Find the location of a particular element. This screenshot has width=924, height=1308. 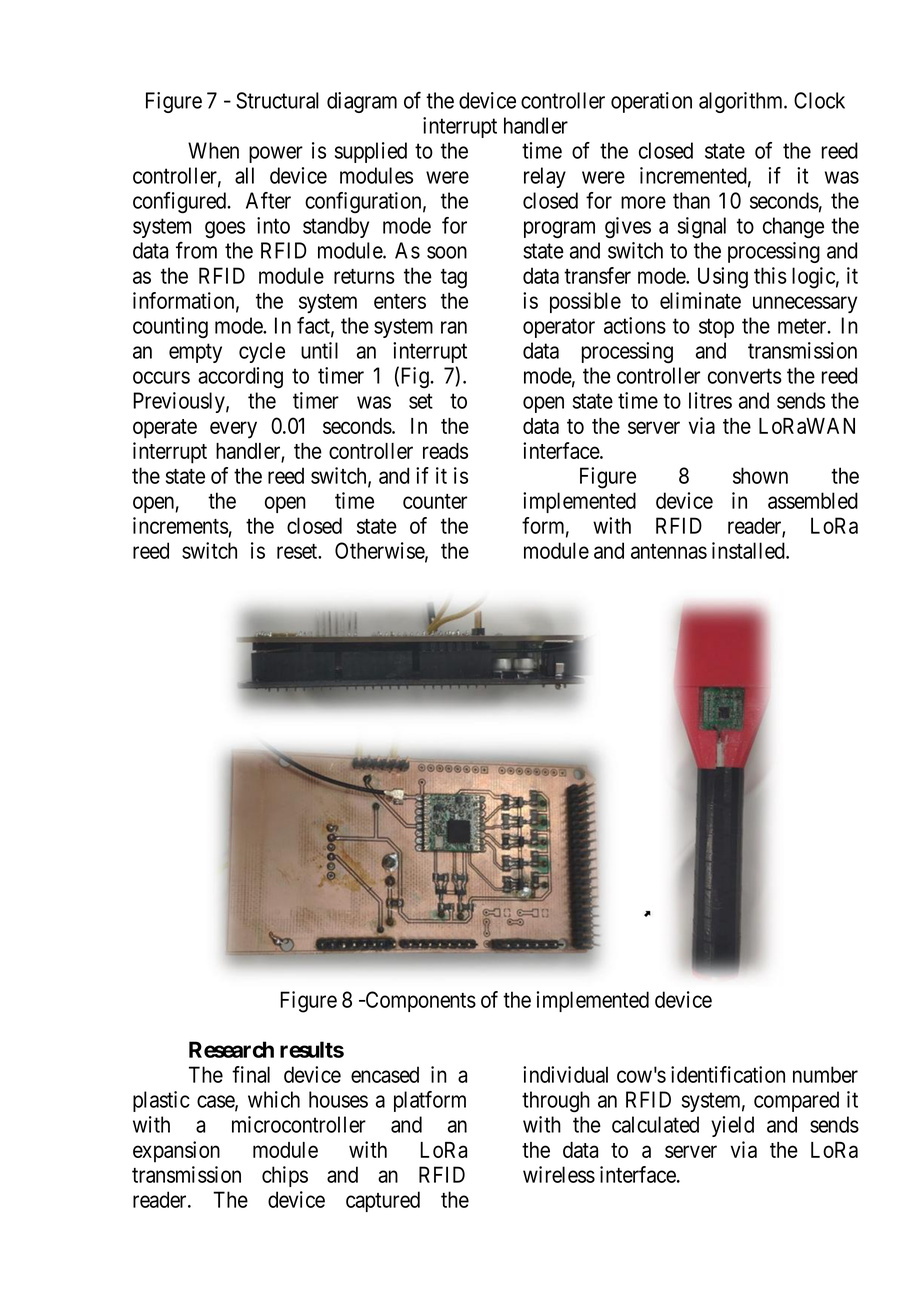

increments is located at coordinates (181, 525).
